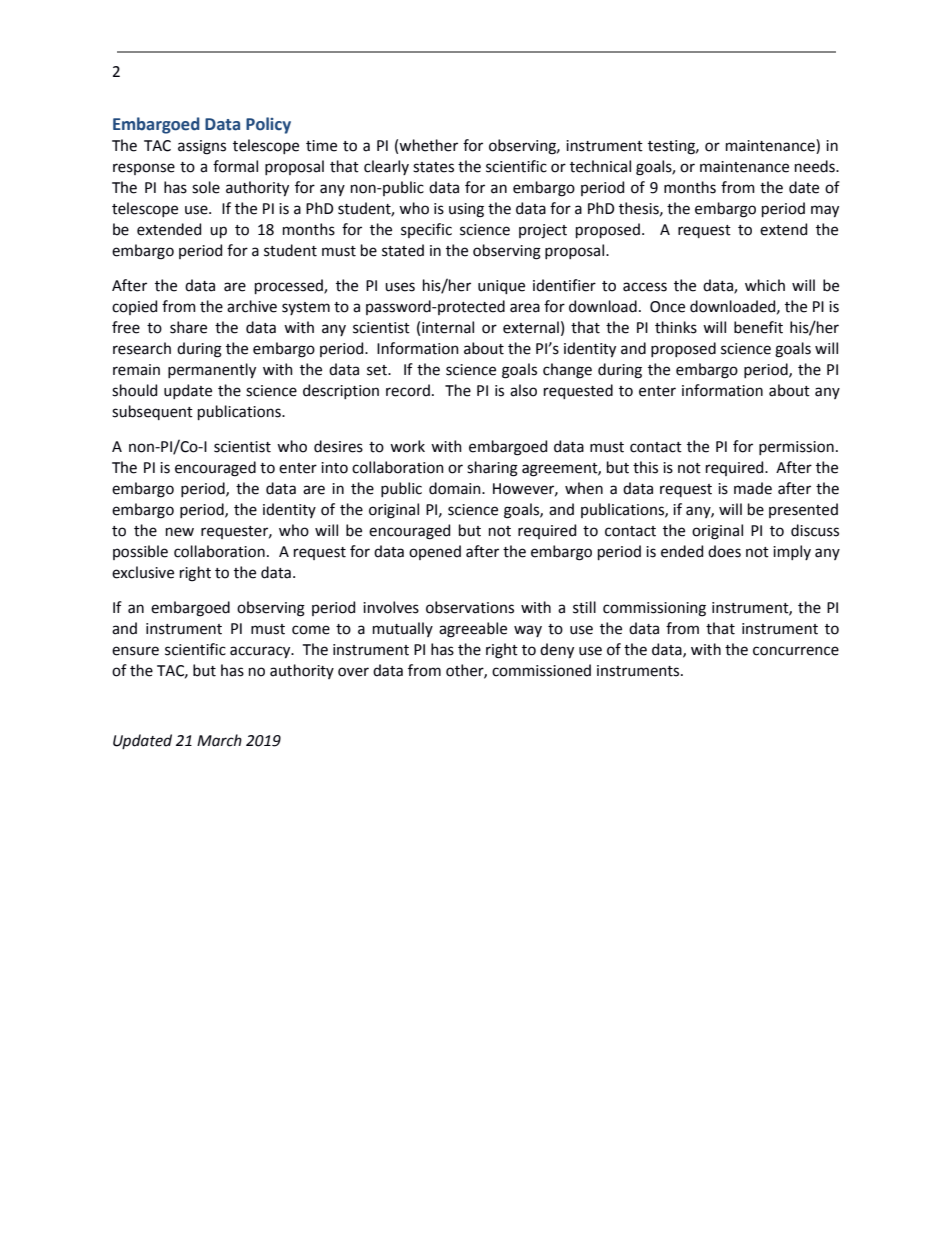 The width and height of the screenshot is (952, 1233). I want to click on March, so click(219, 740).
